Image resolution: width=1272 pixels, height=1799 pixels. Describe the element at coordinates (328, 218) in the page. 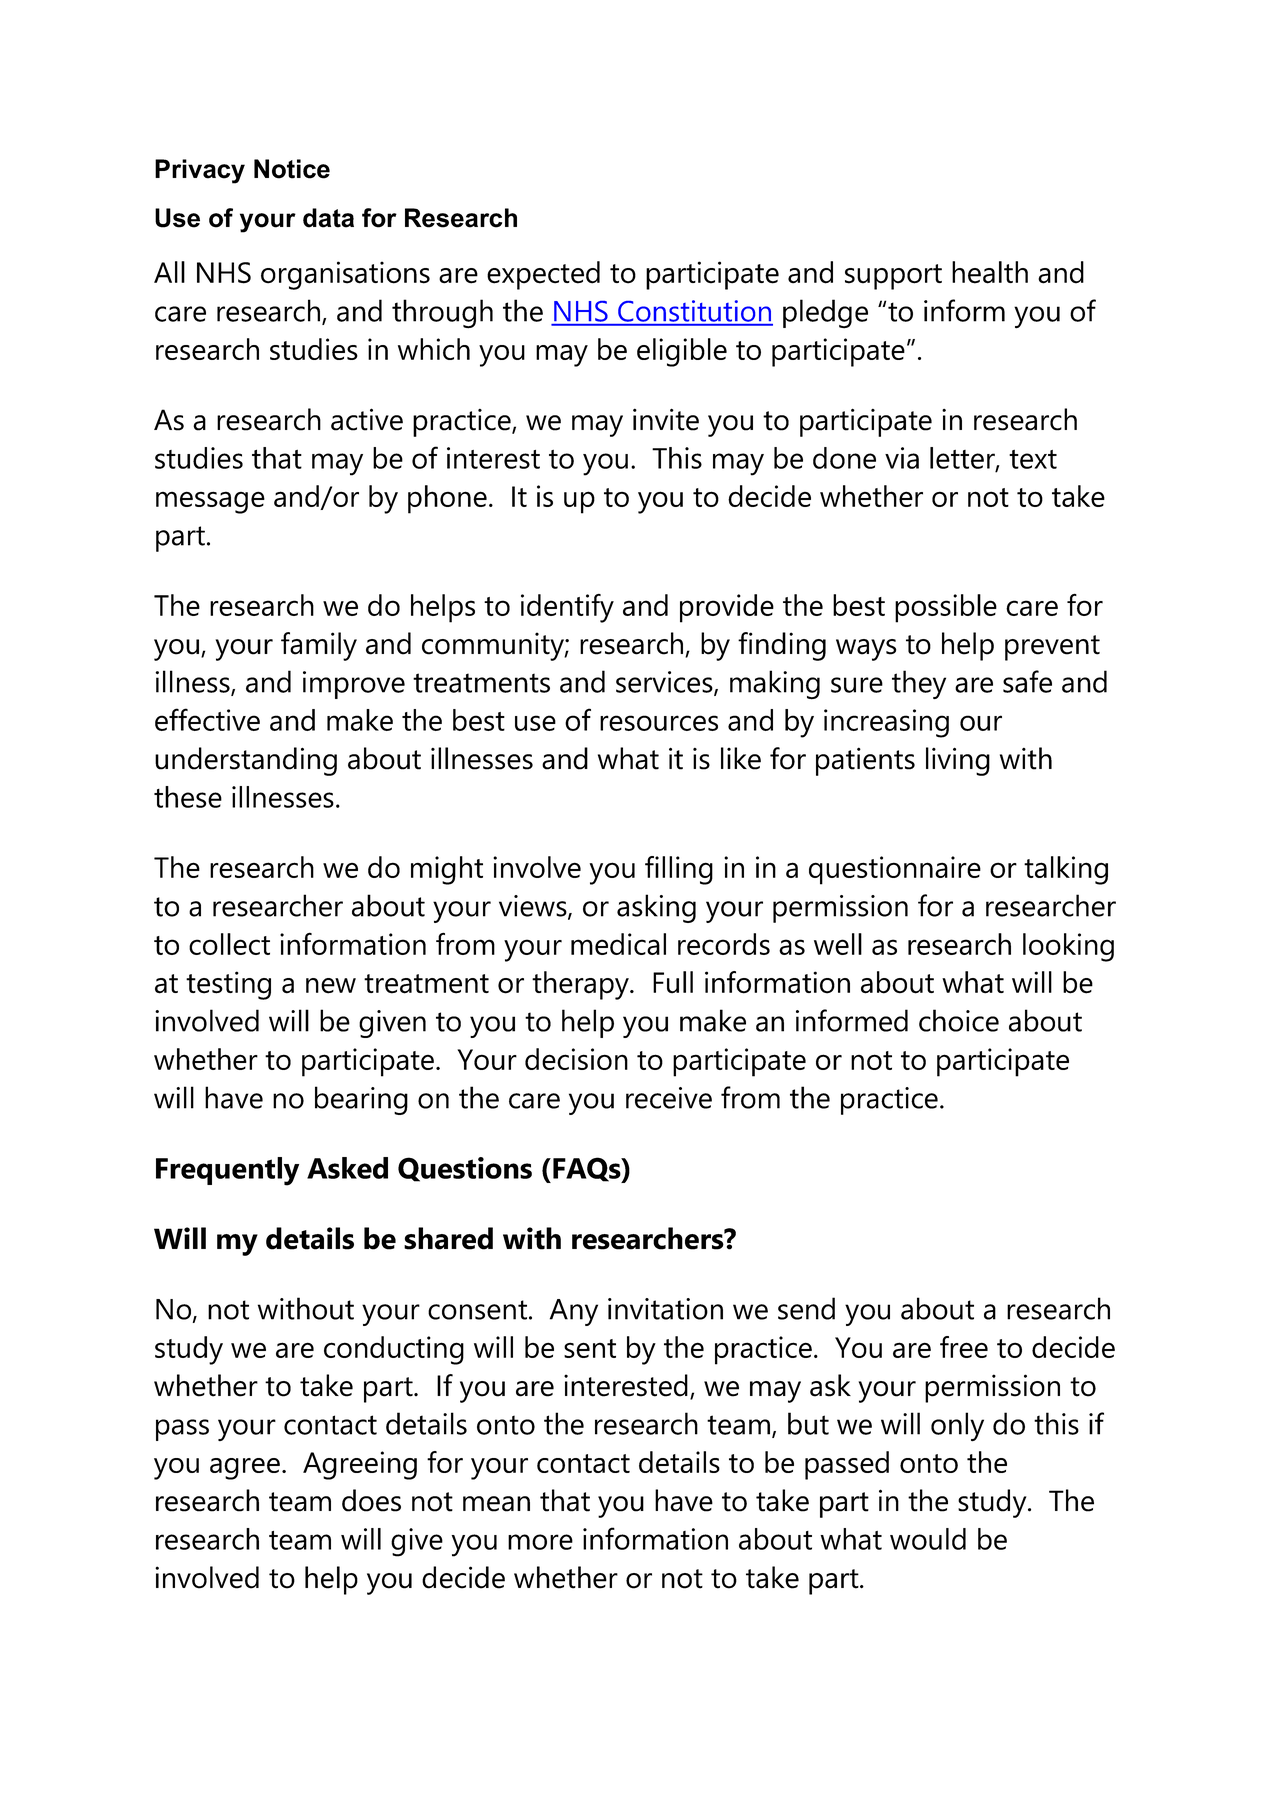

I see `data` at that location.
